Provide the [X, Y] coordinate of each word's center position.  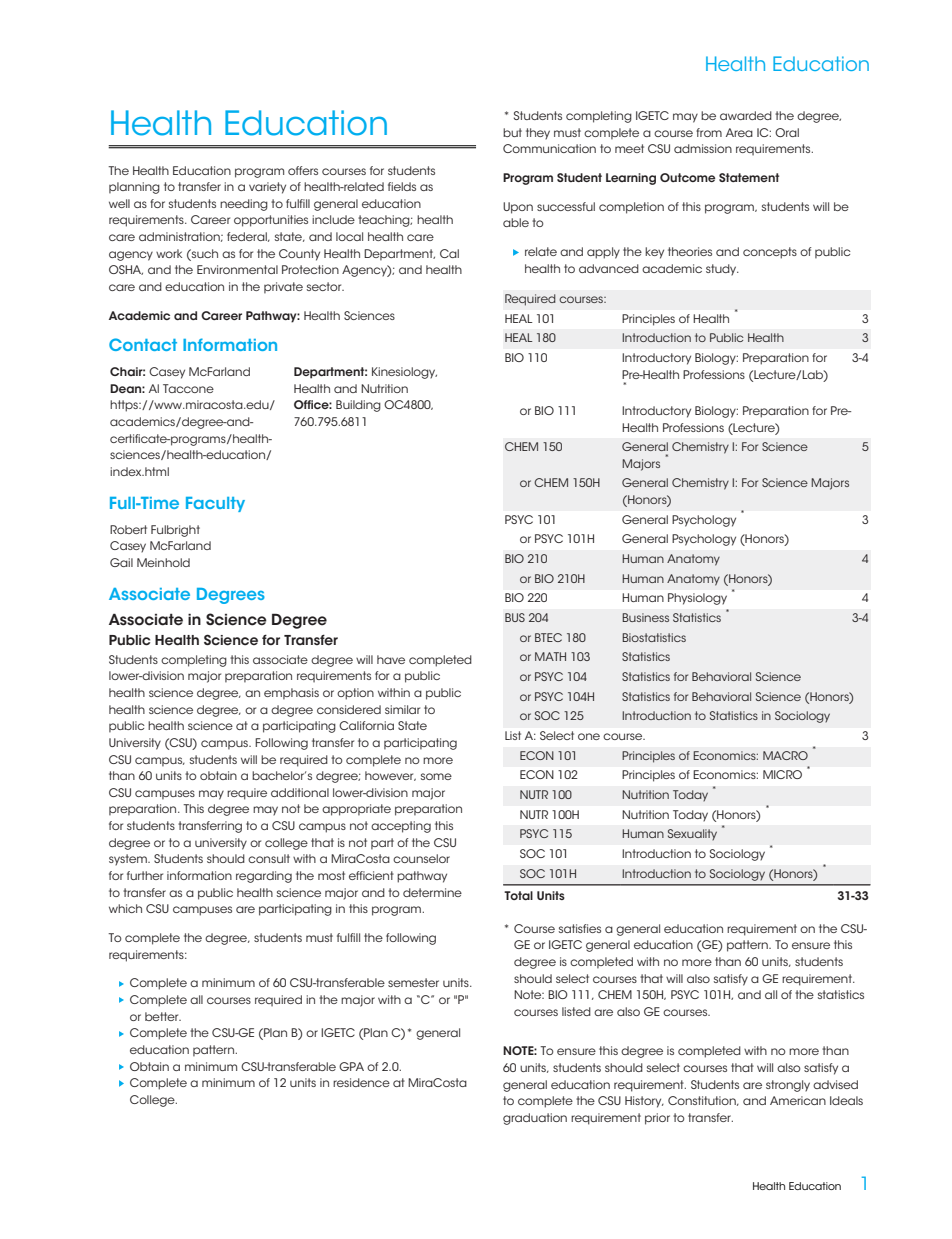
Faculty [215, 504]
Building [358, 406]
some [436, 776]
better [163, 1016]
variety [267, 188]
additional [300, 792]
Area [739, 132]
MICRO [782, 774]
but [512, 132]
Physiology [697, 599]
